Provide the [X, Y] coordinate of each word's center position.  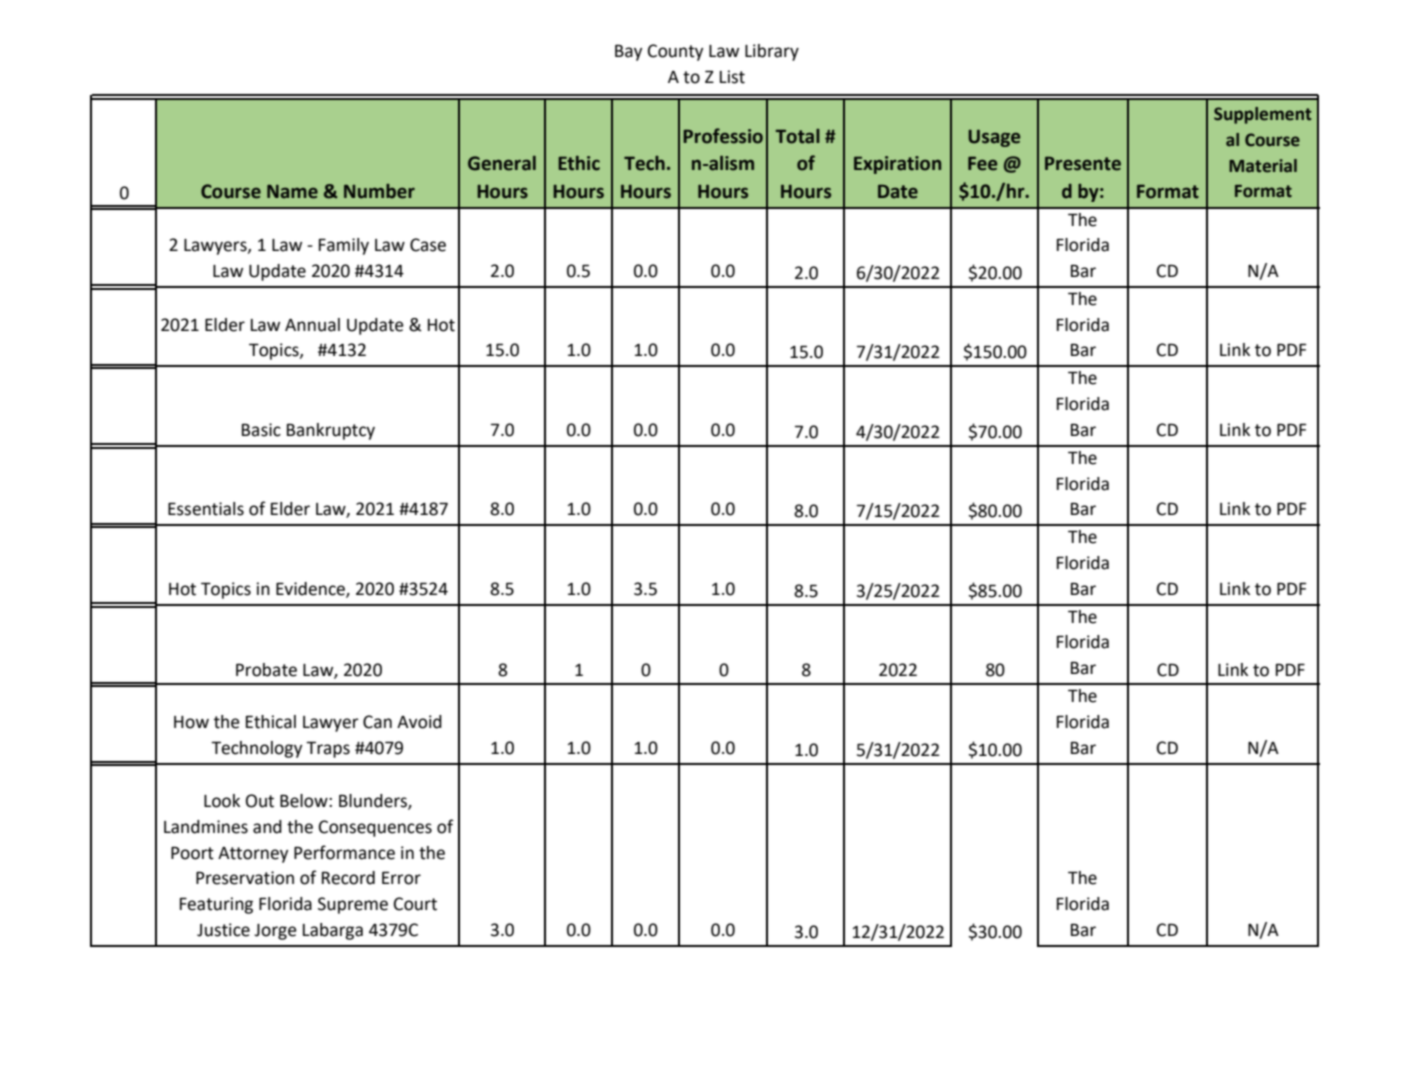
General [502, 163]
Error [401, 878]
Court [415, 904]
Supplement [1263, 115]
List [732, 77]
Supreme [353, 905]
